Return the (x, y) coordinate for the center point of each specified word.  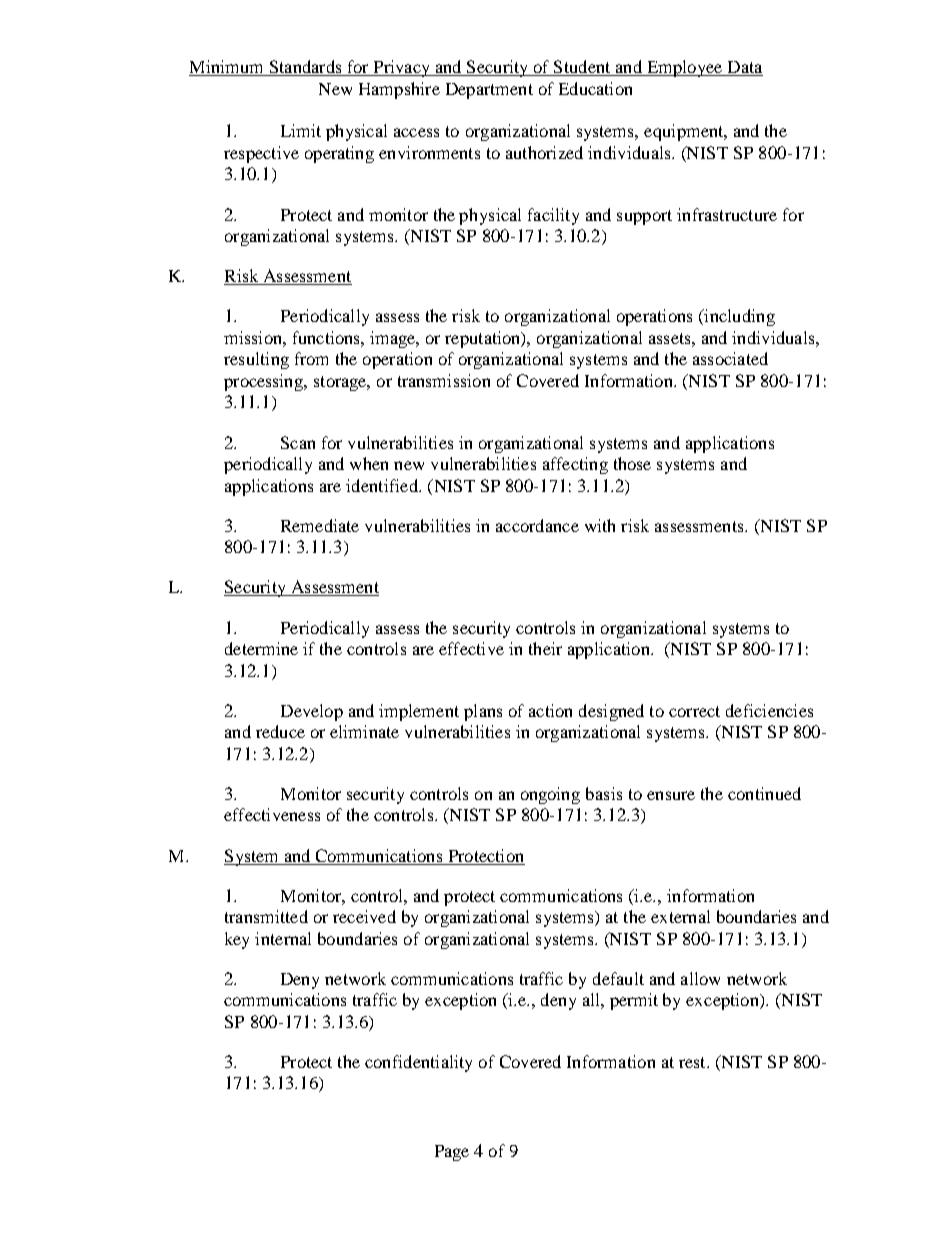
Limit (301, 130)
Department (489, 91)
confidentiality (418, 1063)
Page (452, 1153)
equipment (685, 132)
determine (261, 648)
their (545, 648)
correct (694, 711)
